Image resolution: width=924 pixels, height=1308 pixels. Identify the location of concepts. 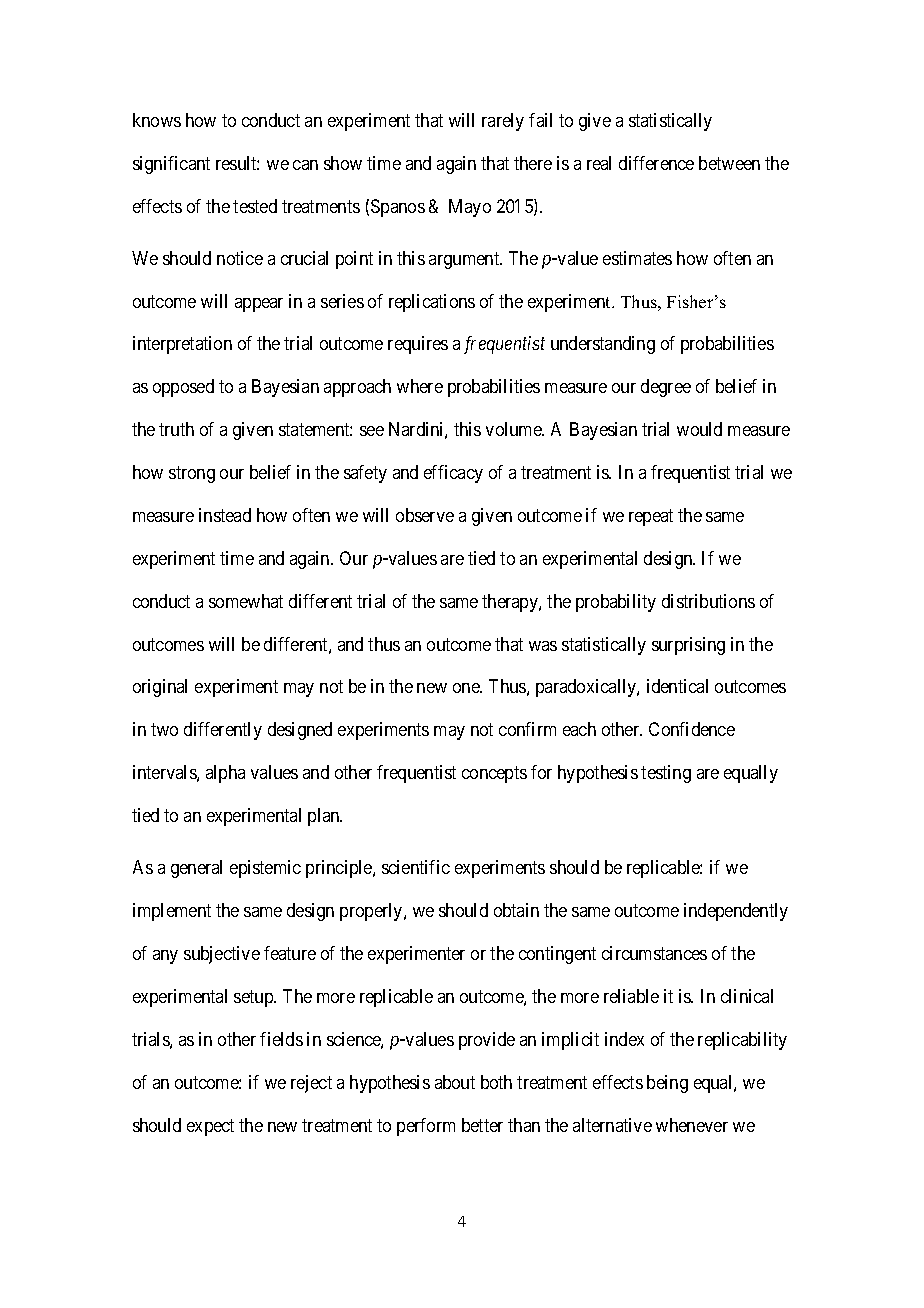
(494, 774).
